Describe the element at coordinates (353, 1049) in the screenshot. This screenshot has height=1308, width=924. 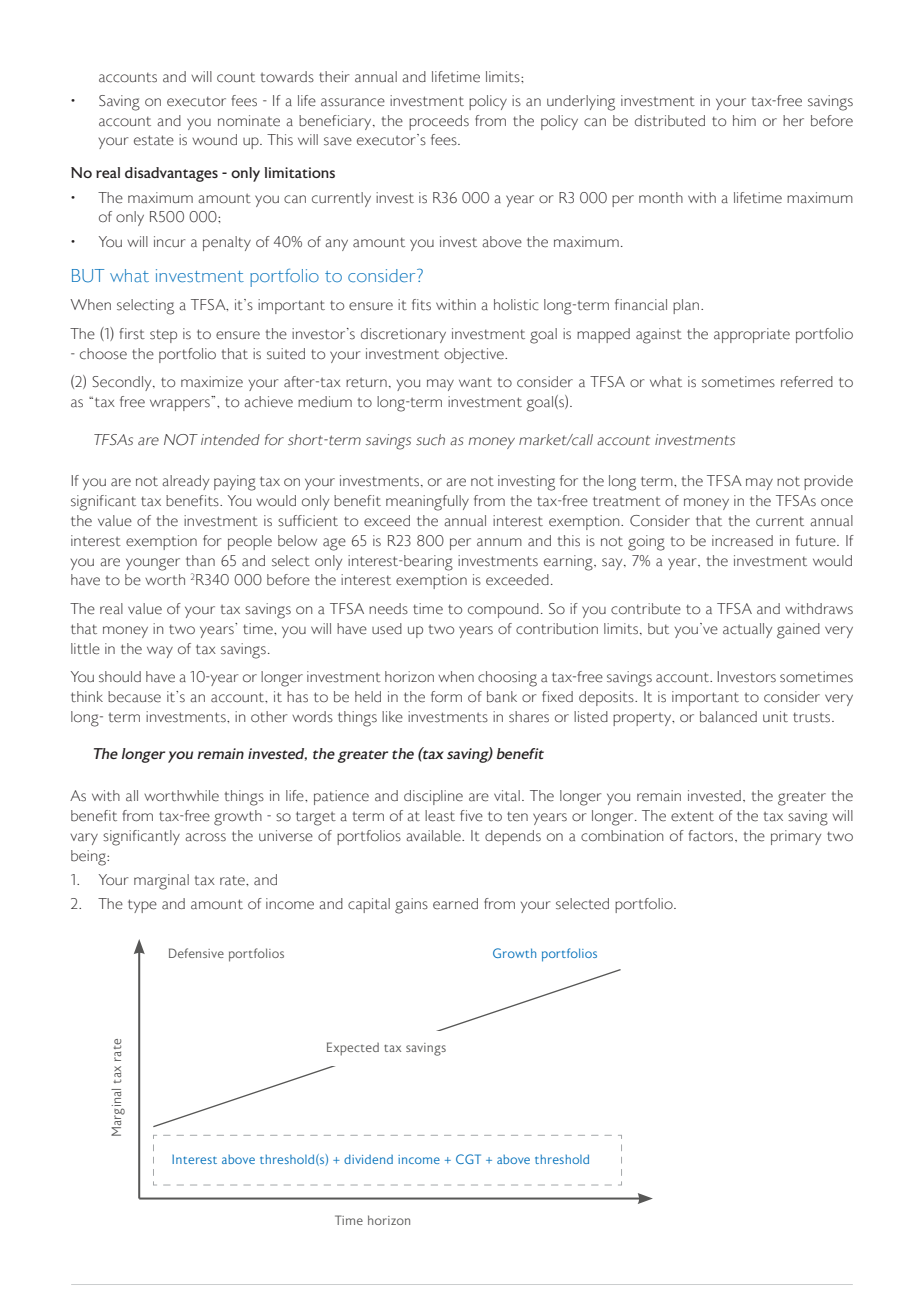
I see `Expected` at that location.
